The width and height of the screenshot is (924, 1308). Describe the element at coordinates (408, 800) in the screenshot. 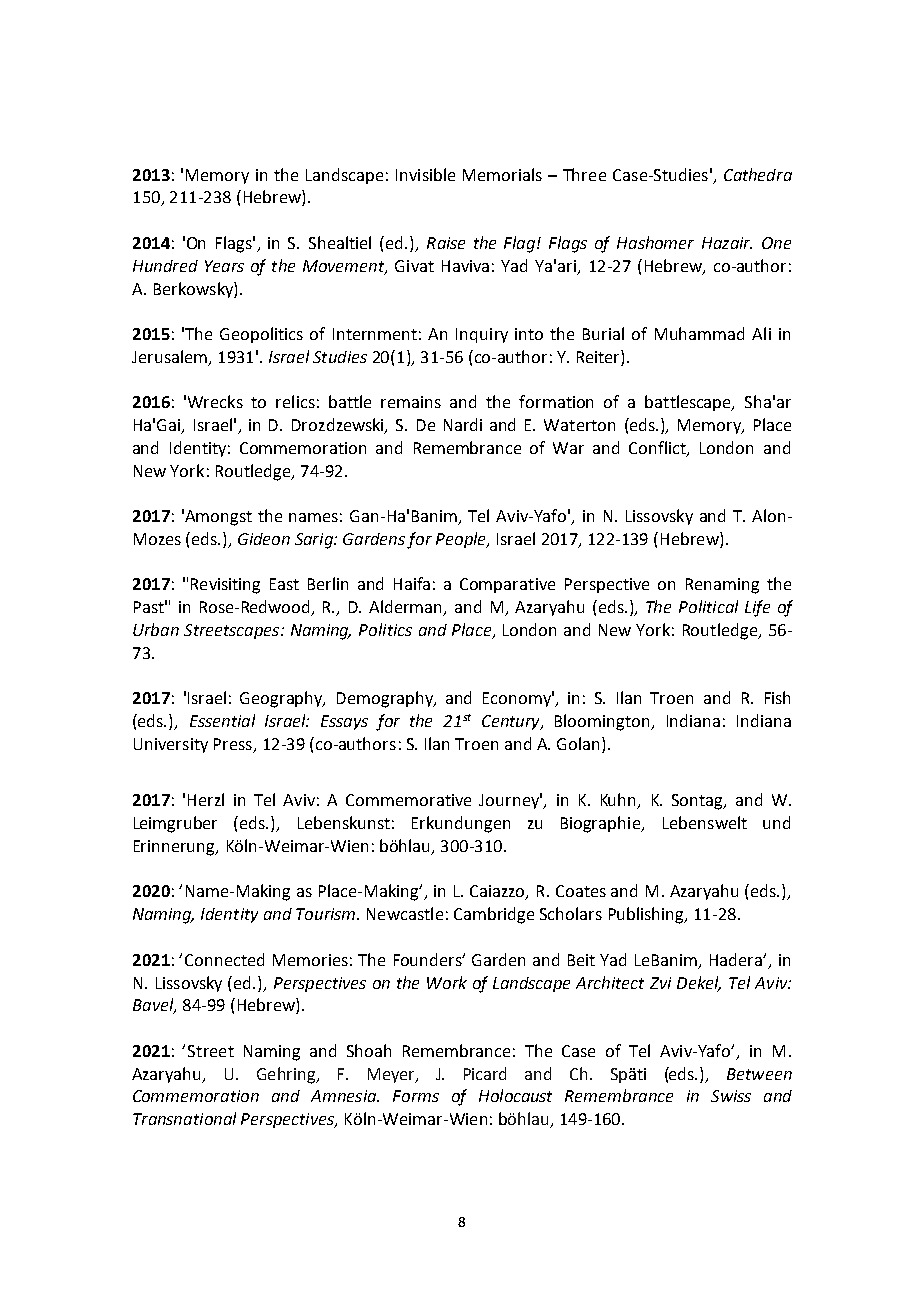

I see `Commemorative` at that location.
